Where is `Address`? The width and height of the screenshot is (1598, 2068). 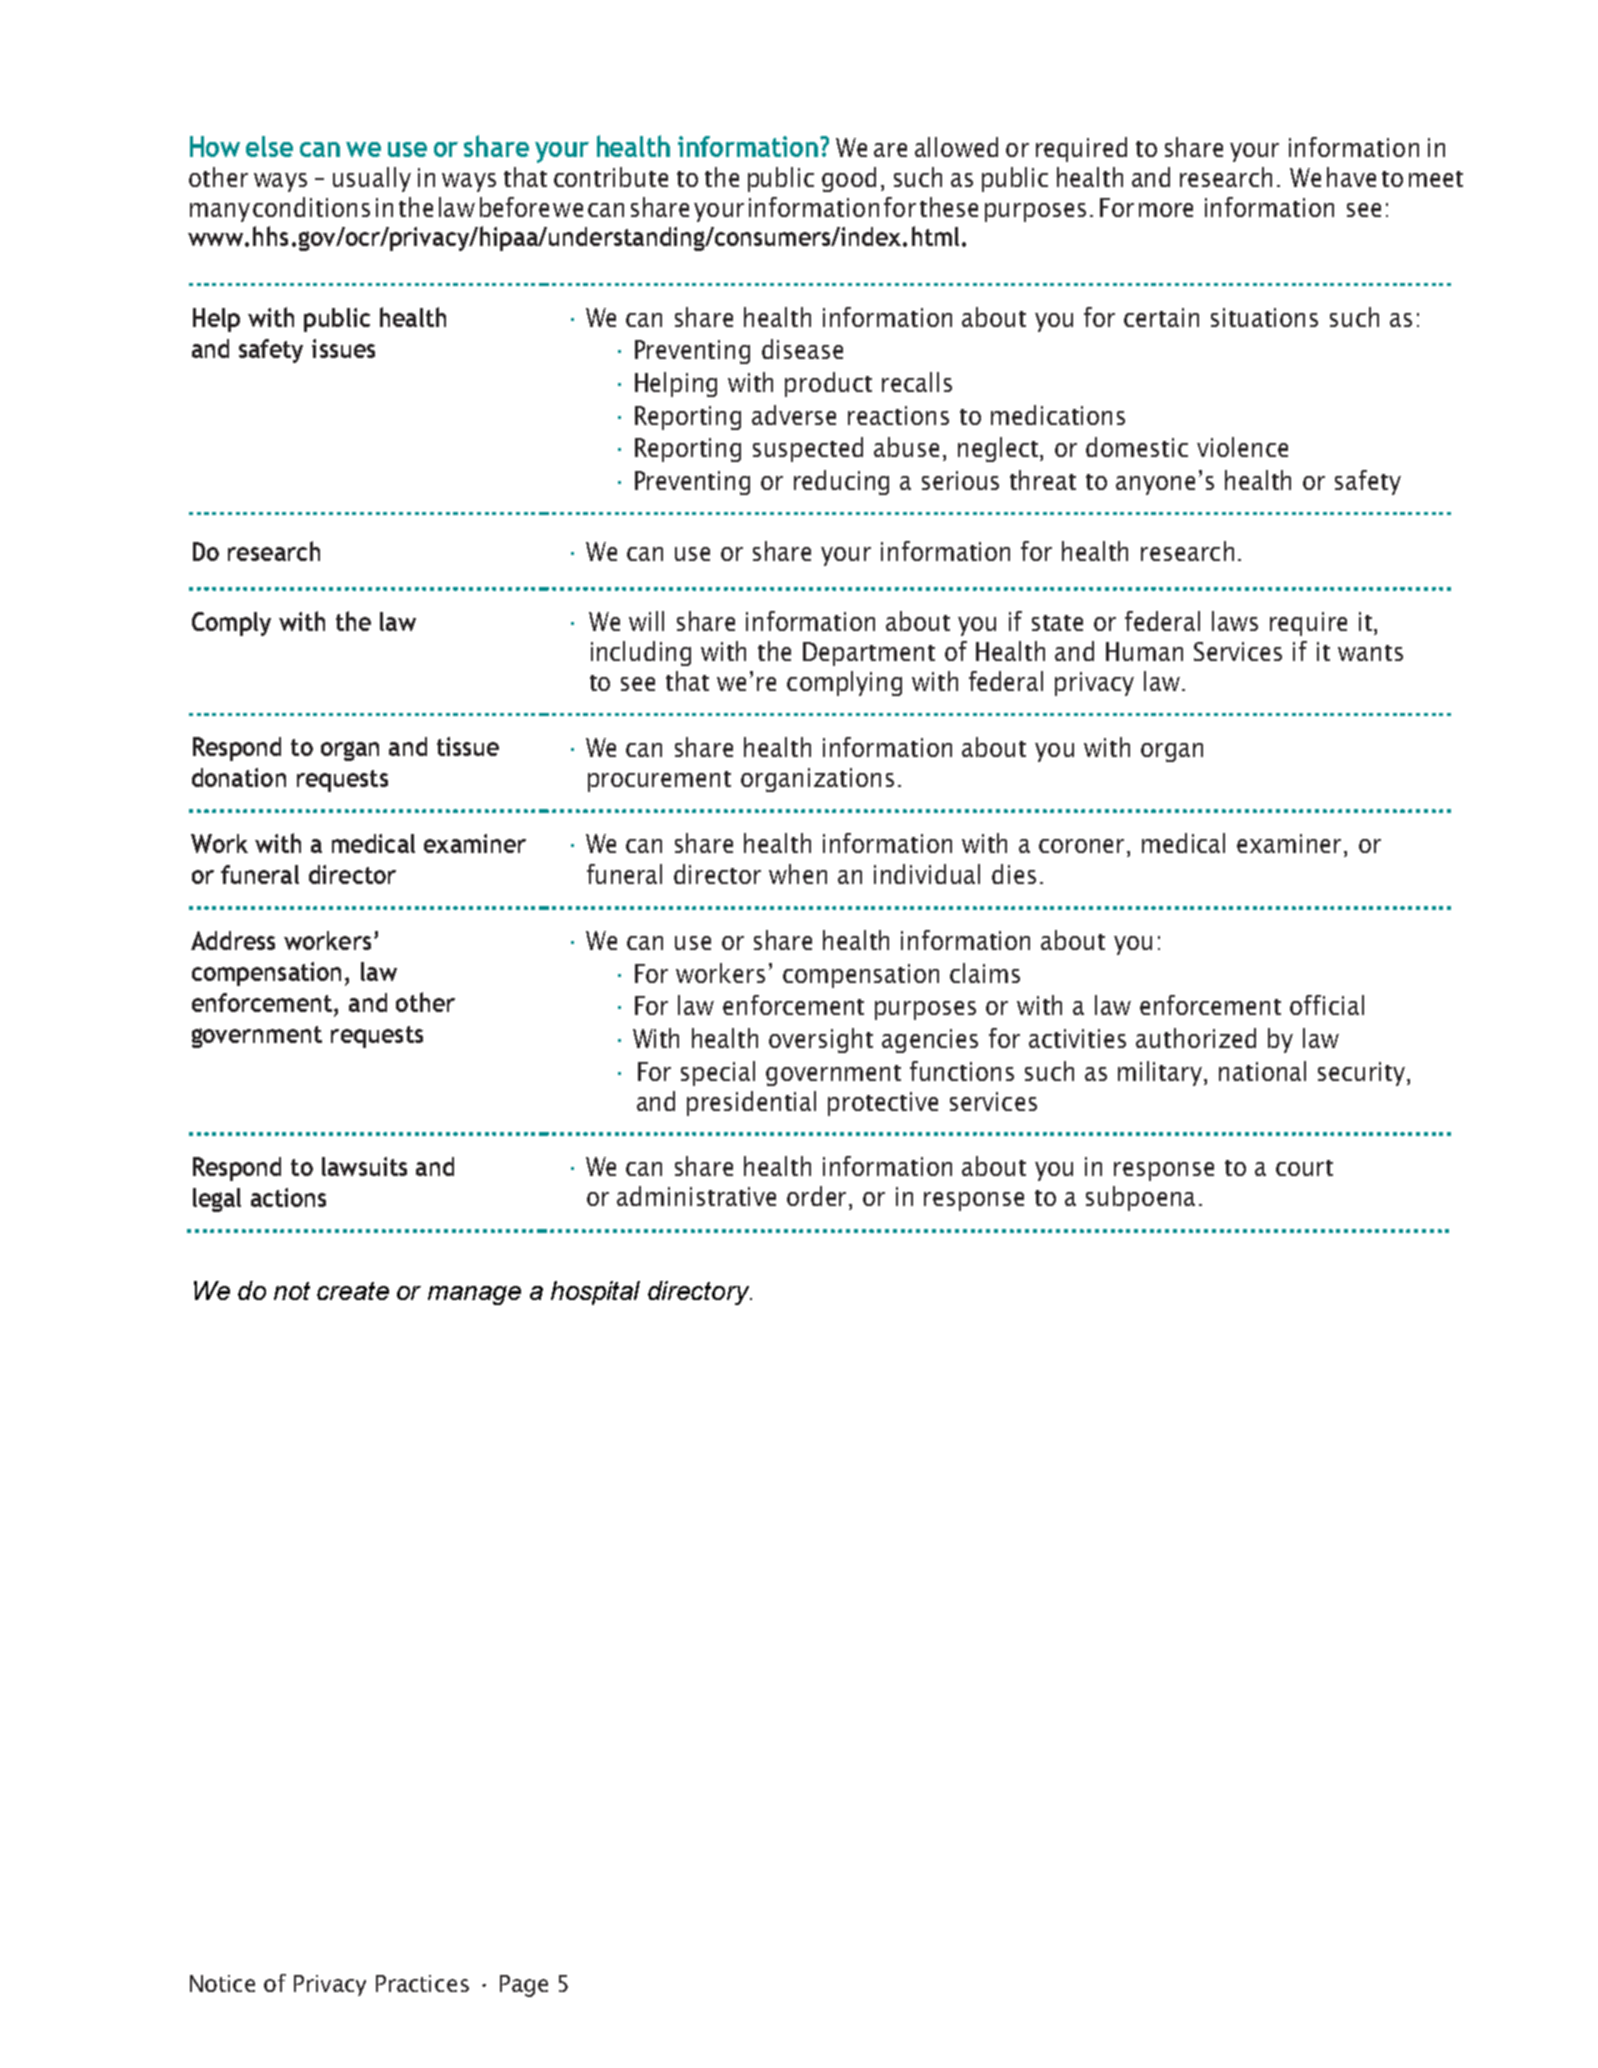
Address is located at coordinates (233, 940).
